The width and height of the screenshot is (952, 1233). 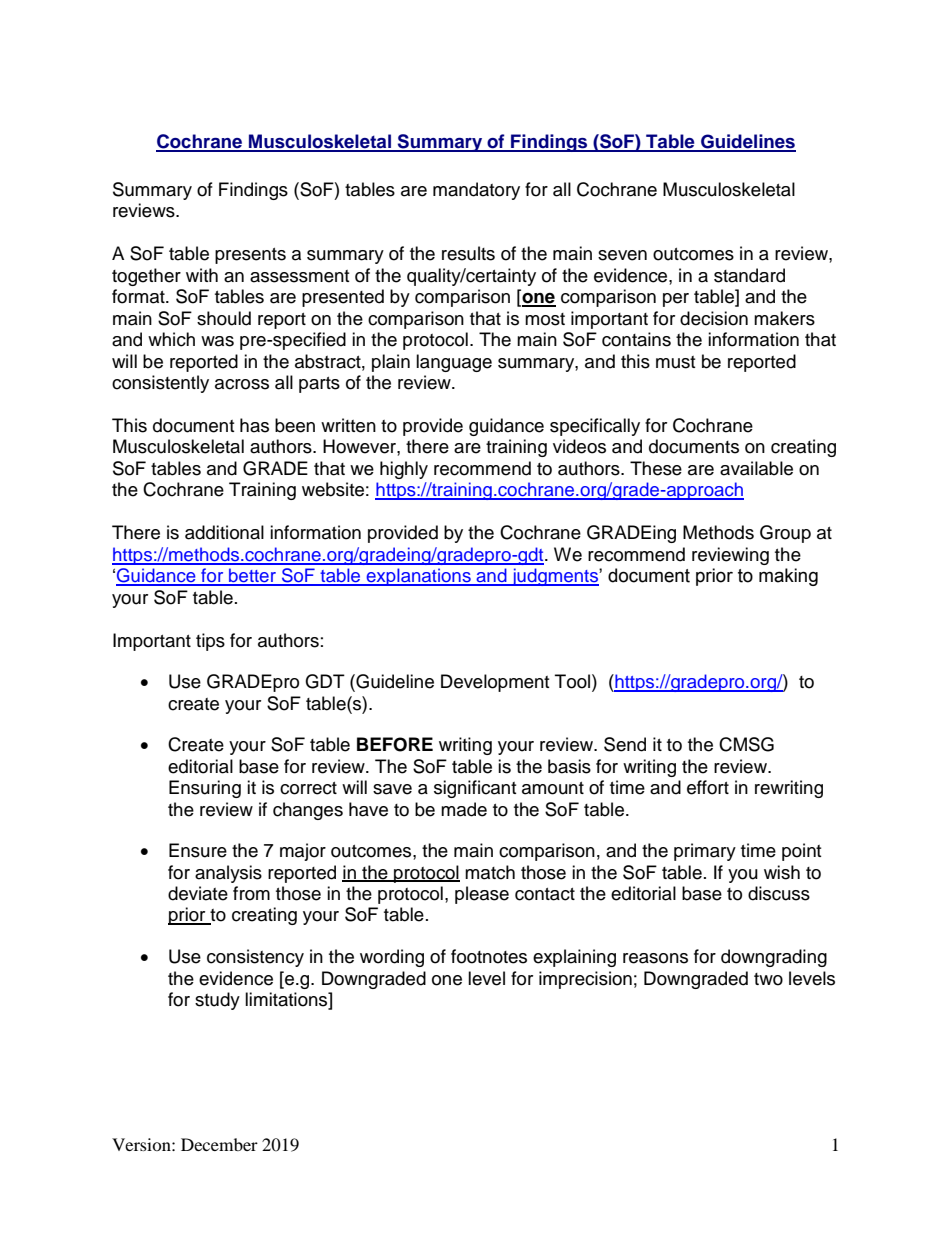 What do you see at coordinates (749, 275) in the screenshot?
I see `standard` at bounding box center [749, 275].
